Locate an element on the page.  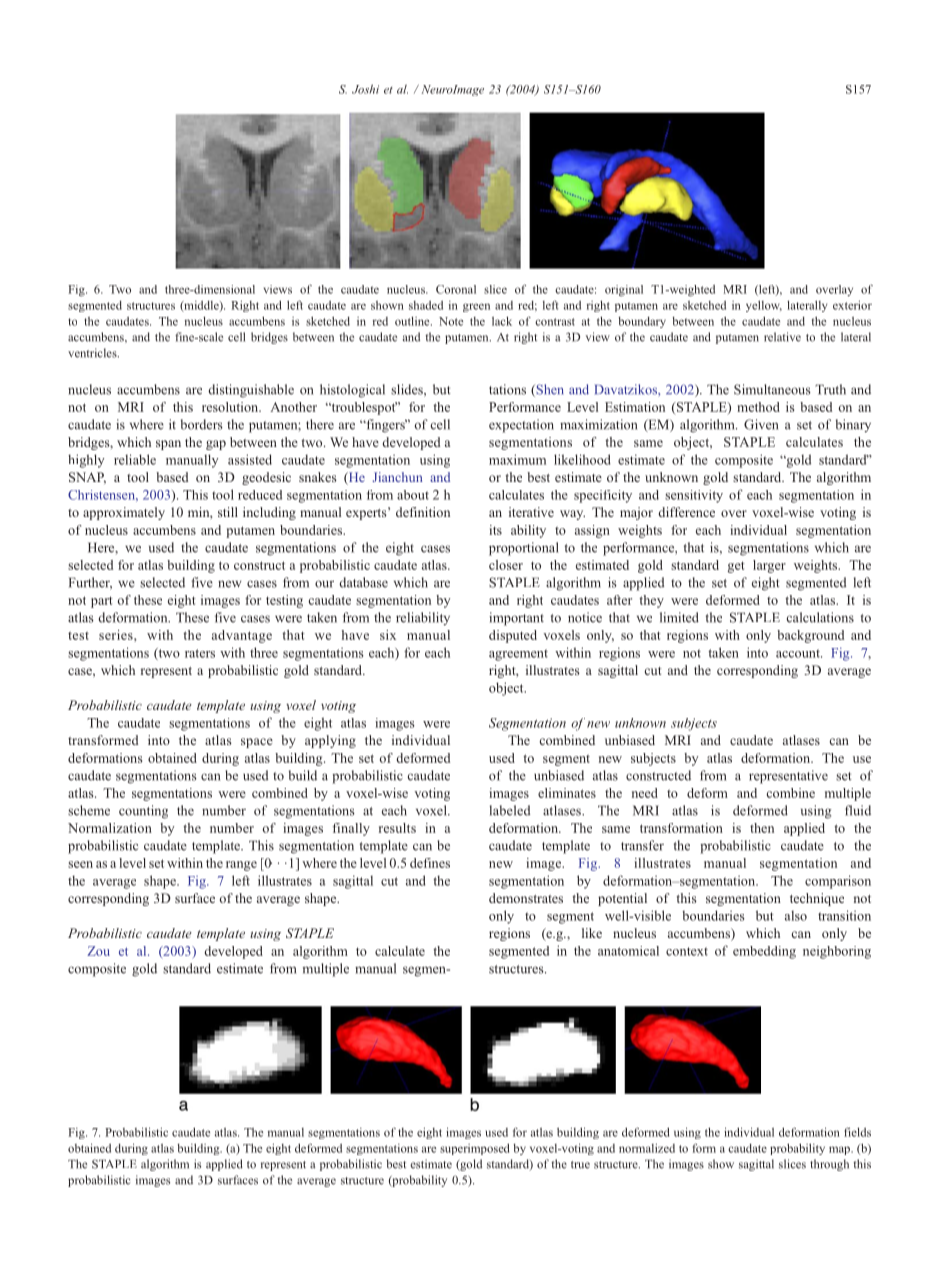
ventricles is located at coordinates (93, 353).
